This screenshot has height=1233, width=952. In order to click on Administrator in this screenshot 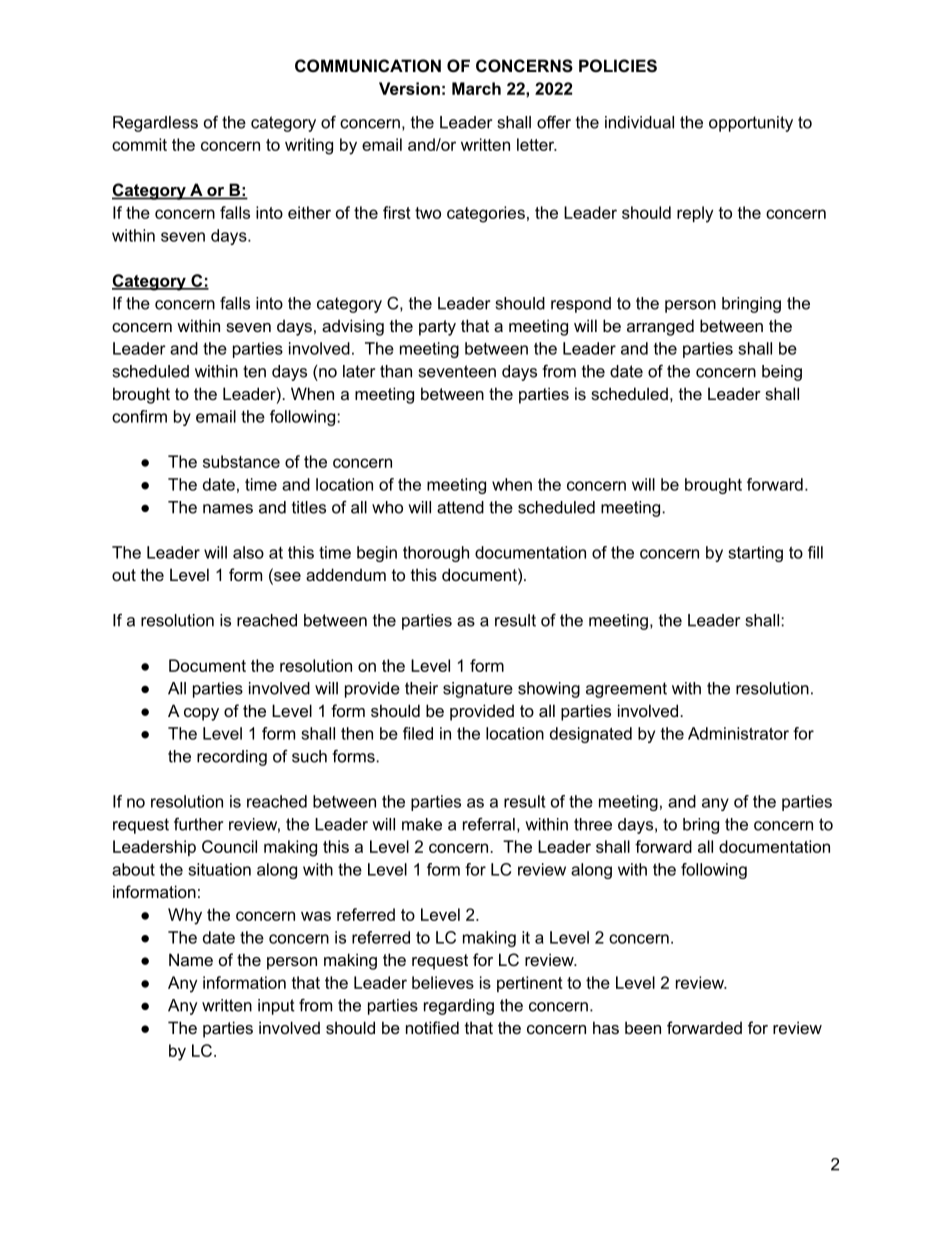, I will do `click(738, 733)`.
